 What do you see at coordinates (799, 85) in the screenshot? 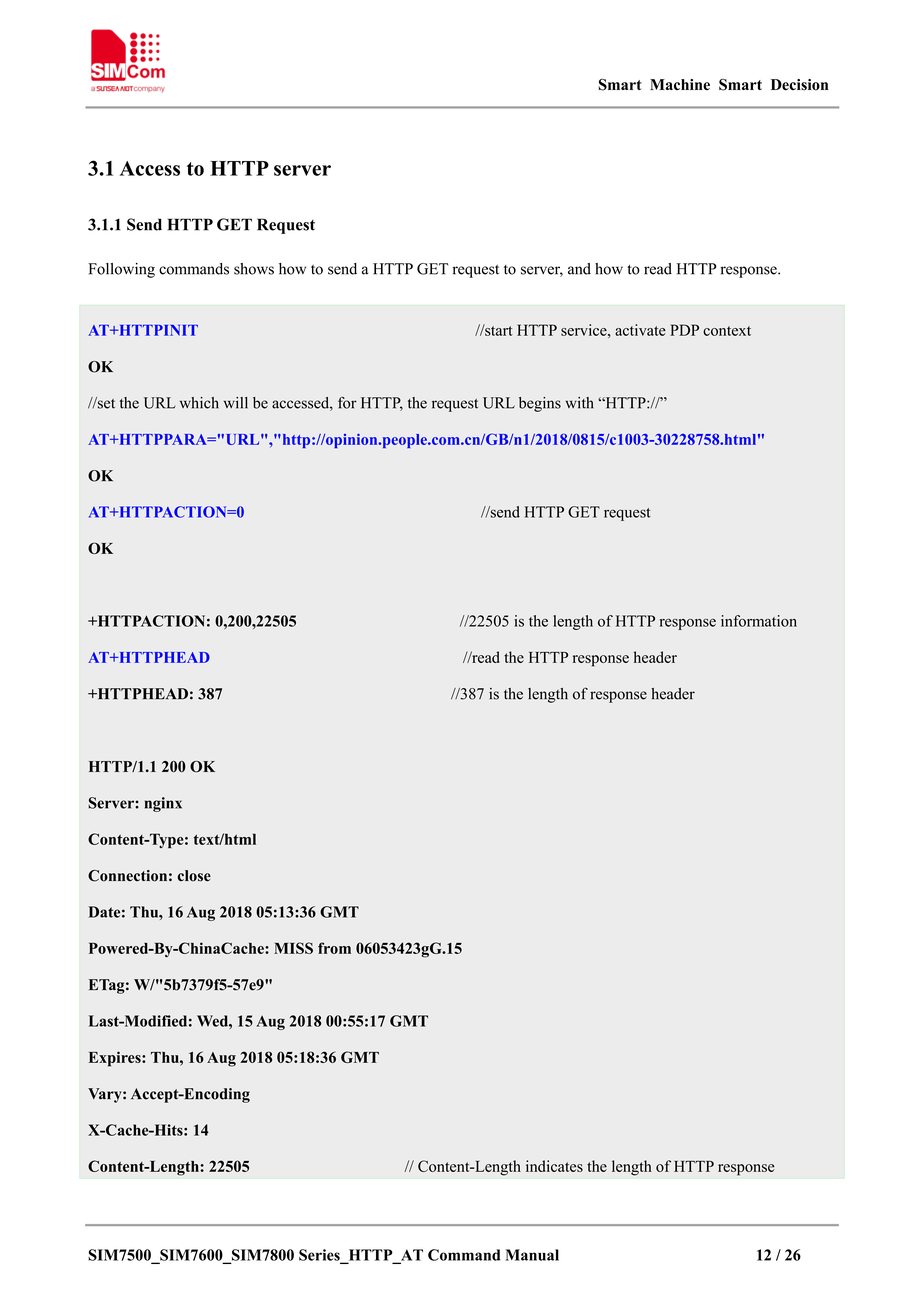
I see `Decision` at bounding box center [799, 85].
